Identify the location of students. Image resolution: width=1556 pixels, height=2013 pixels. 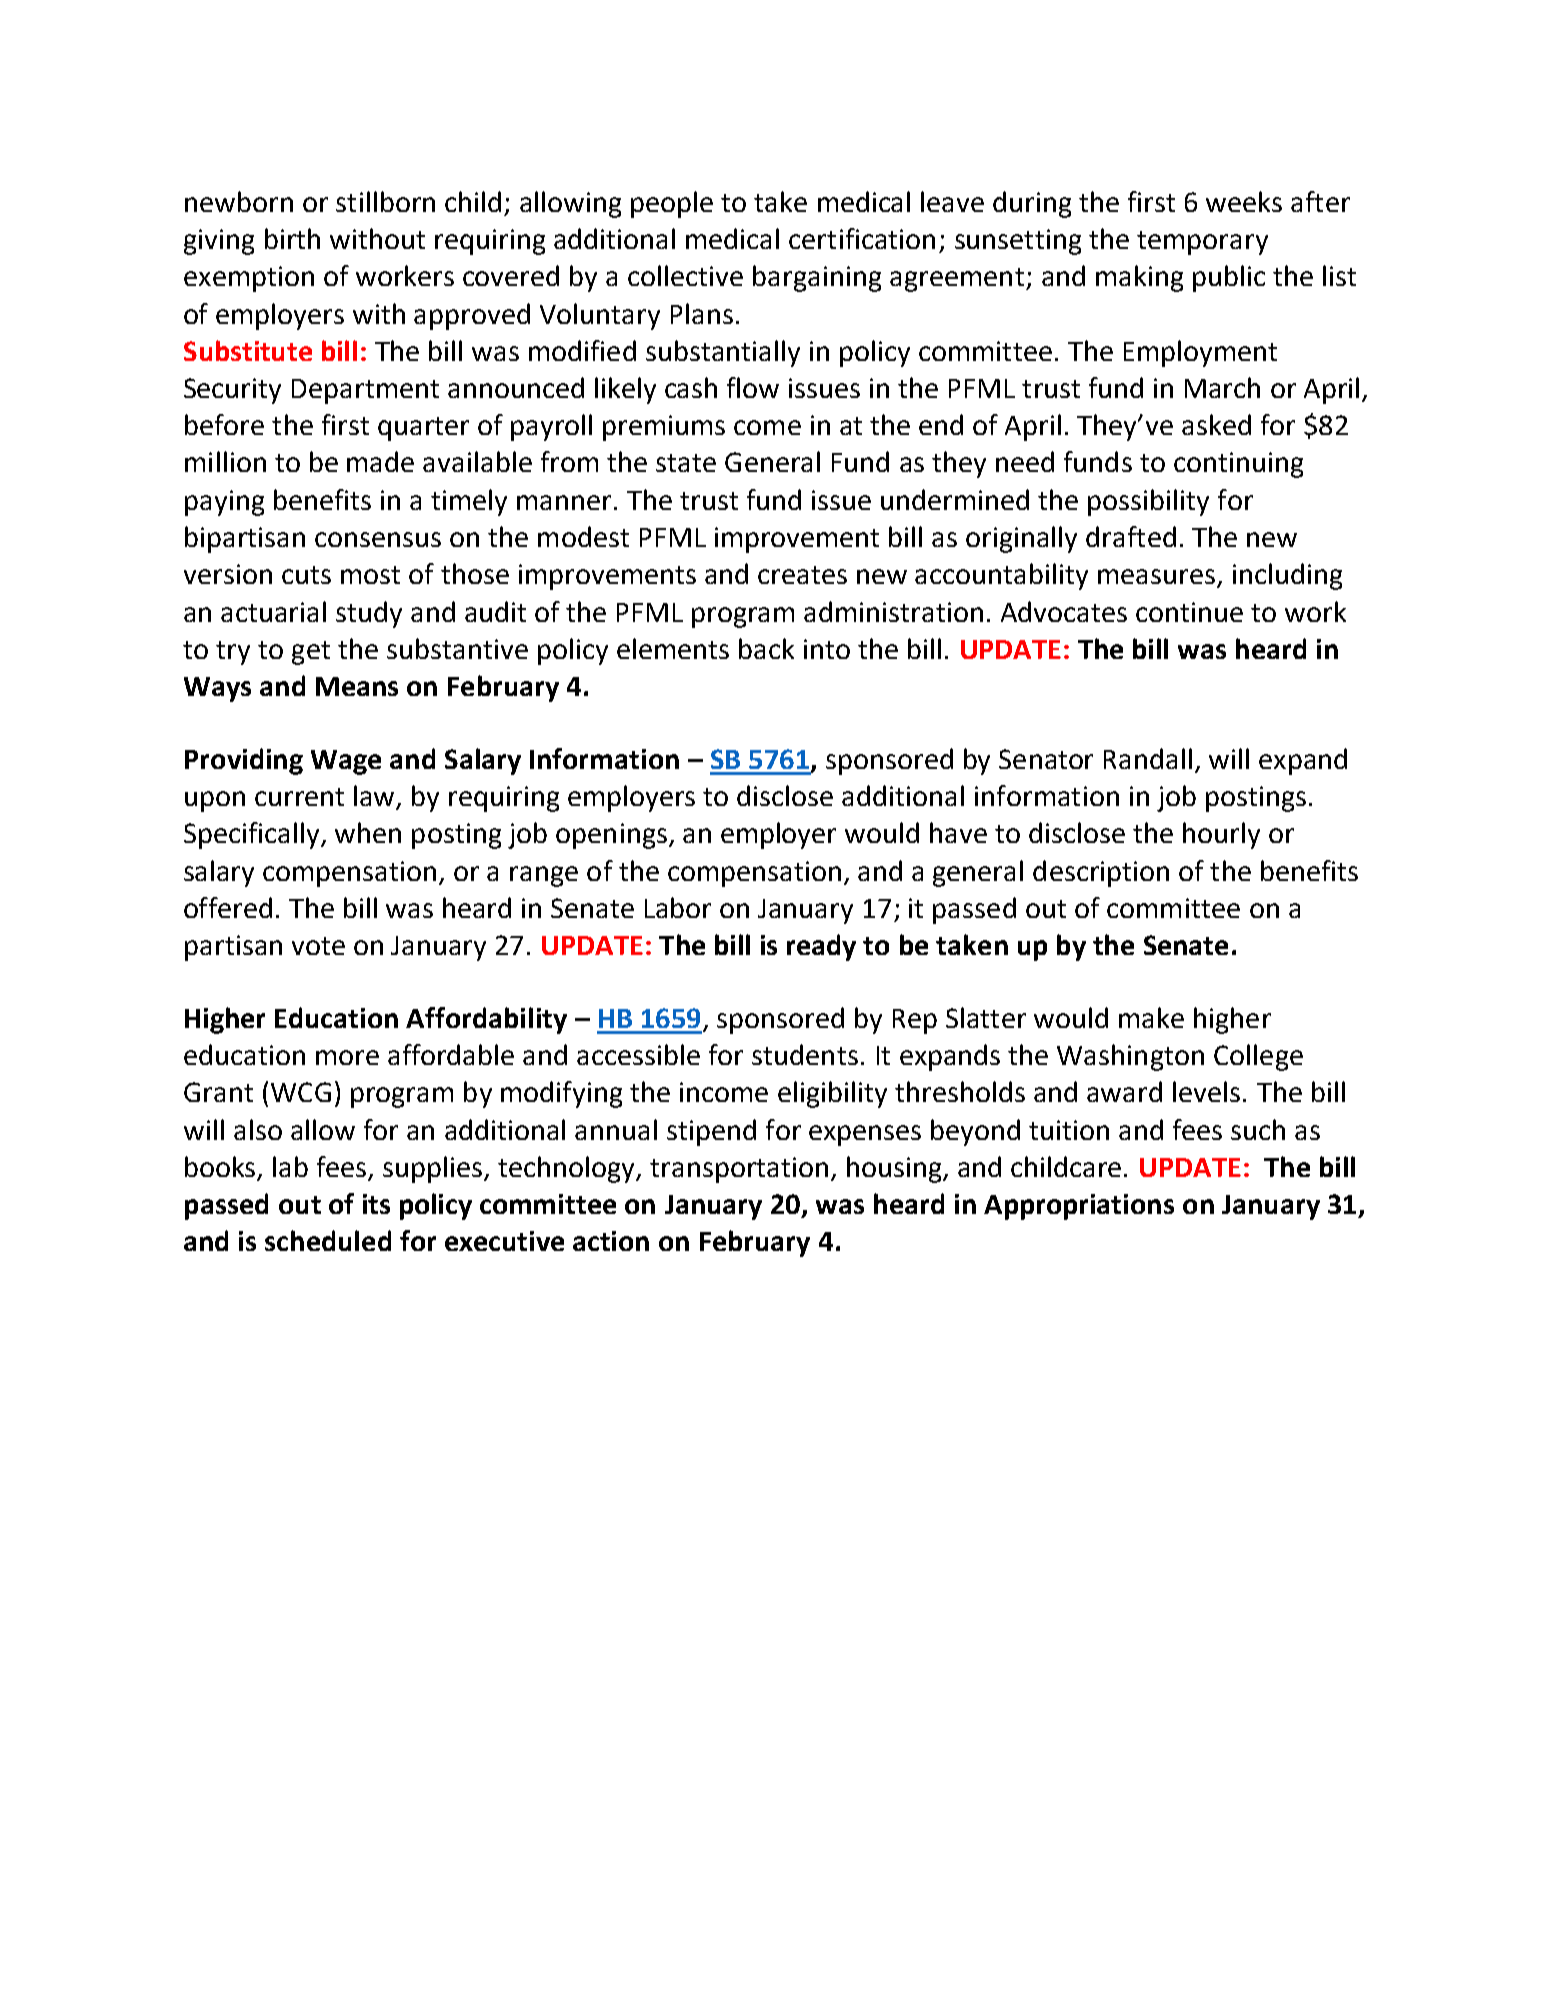
(805, 1054).
